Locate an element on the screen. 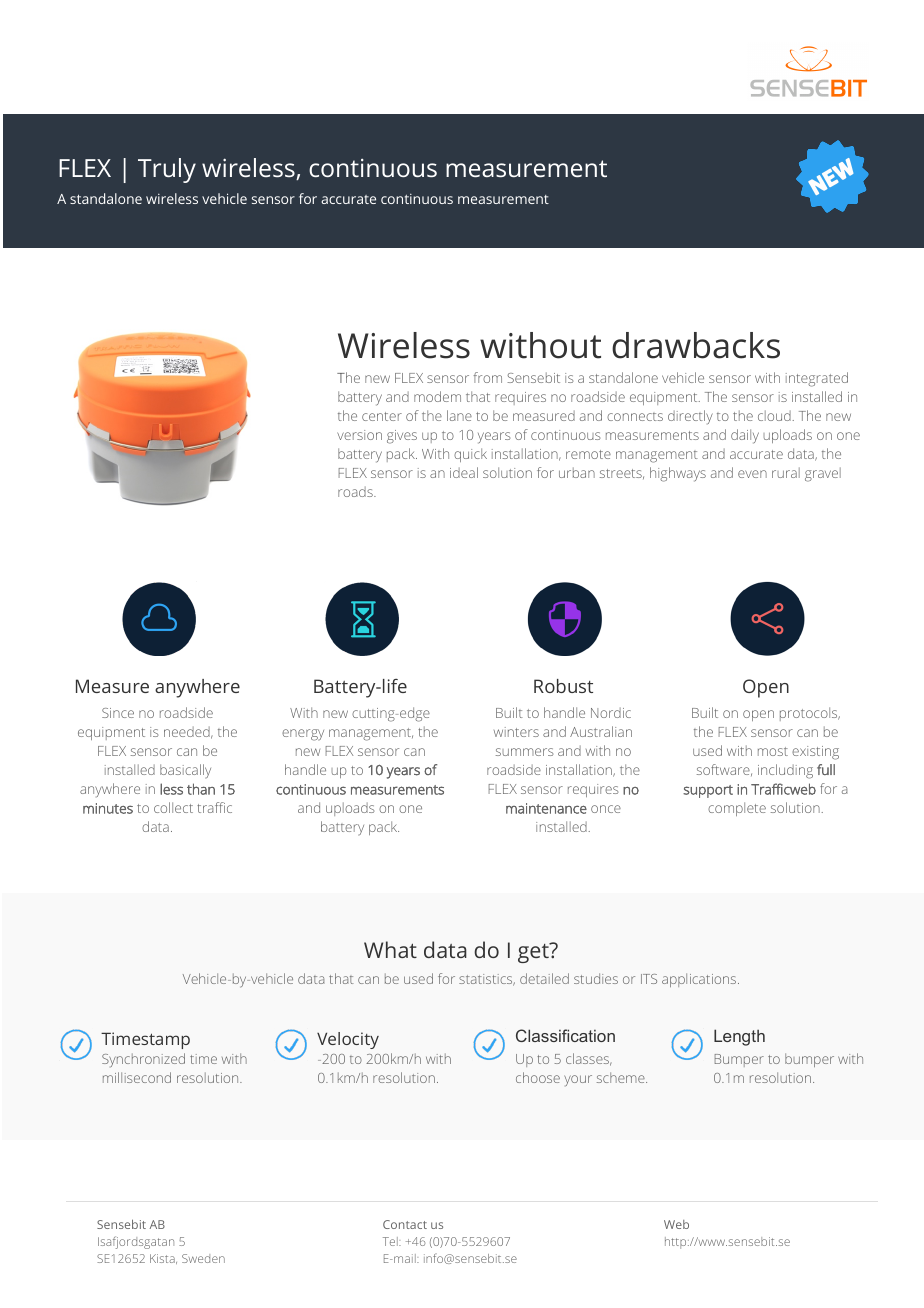  drawbacks is located at coordinates (696, 345).
